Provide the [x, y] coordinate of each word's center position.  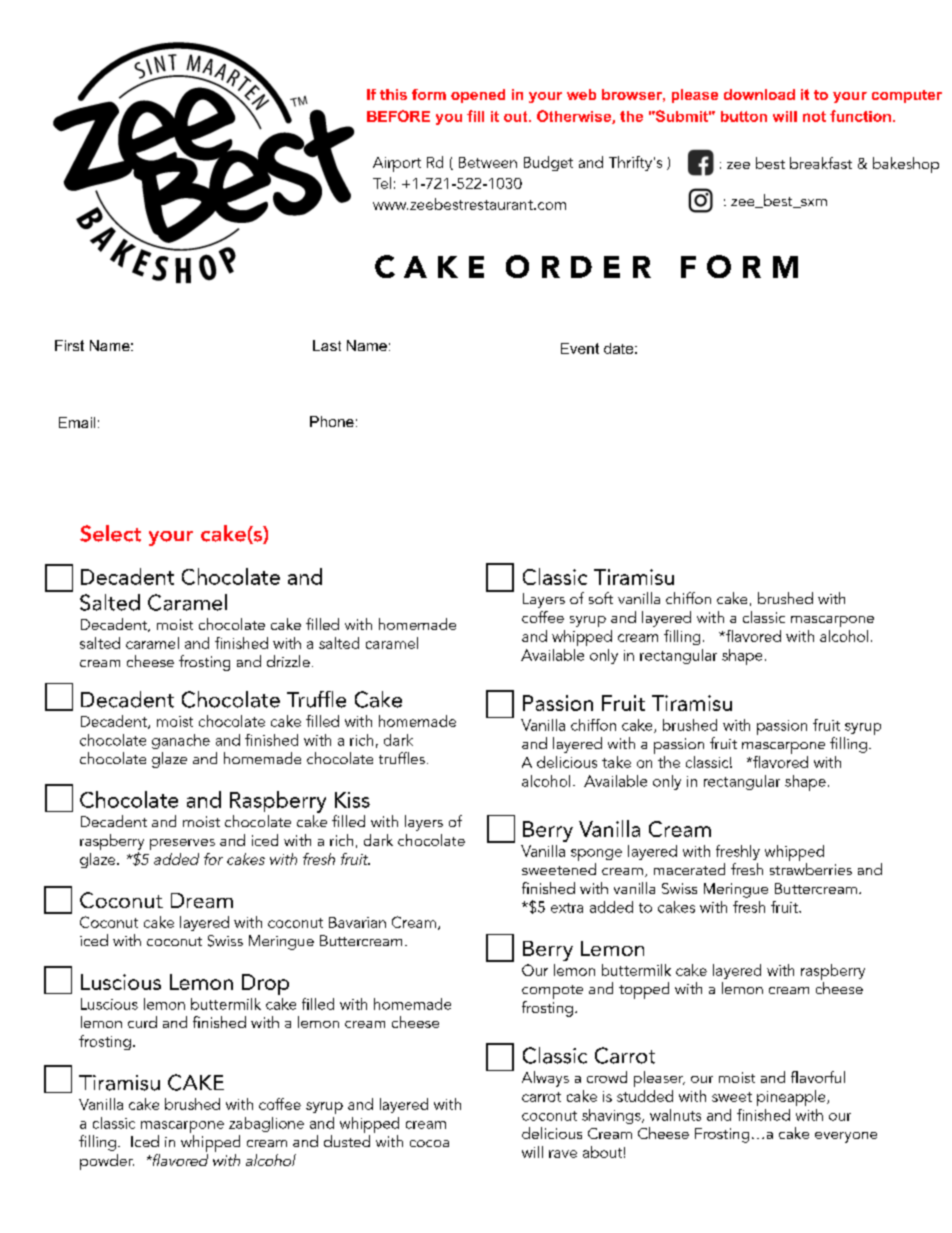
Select [110, 533]
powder [107, 1162]
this [393, 94]
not [814, 116]
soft [601, 598]
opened [478, 96]
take [616, 762]
